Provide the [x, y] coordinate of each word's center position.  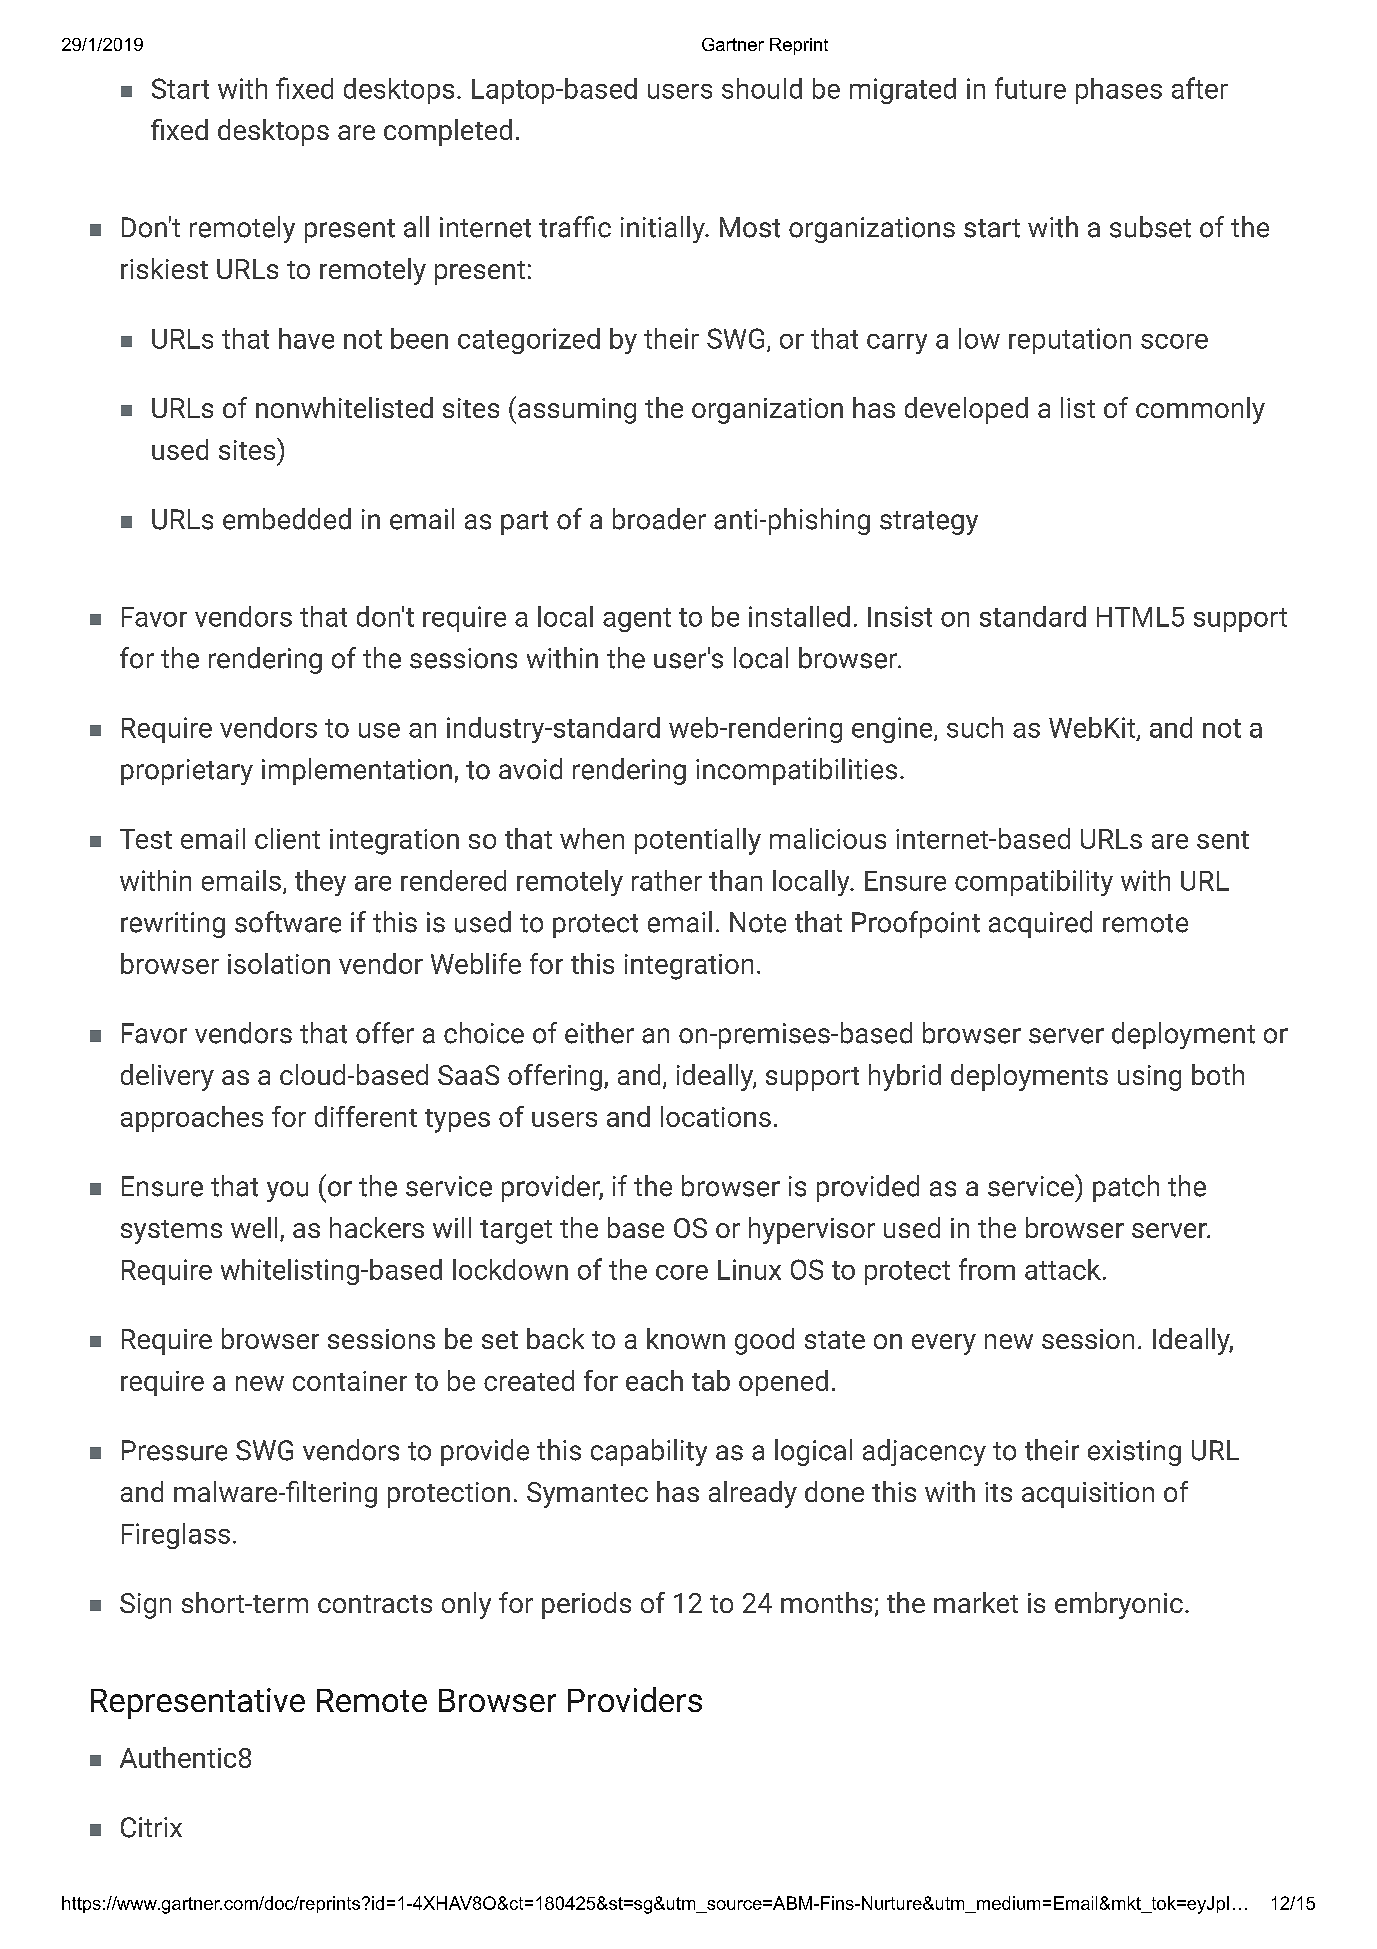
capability [649, 1452]
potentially [698, 841]
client [287, 838]
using [1149, 1078]
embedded [287, 519]
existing [1134, 1453]
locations [716, 1116]
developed [966, 410]
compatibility [1034, 883]
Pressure [174, 1450]
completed [448, 132]
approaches [192, 1119]
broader [659, 519]
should [762, 88]
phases [1119, 91]
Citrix [151, 1827]
